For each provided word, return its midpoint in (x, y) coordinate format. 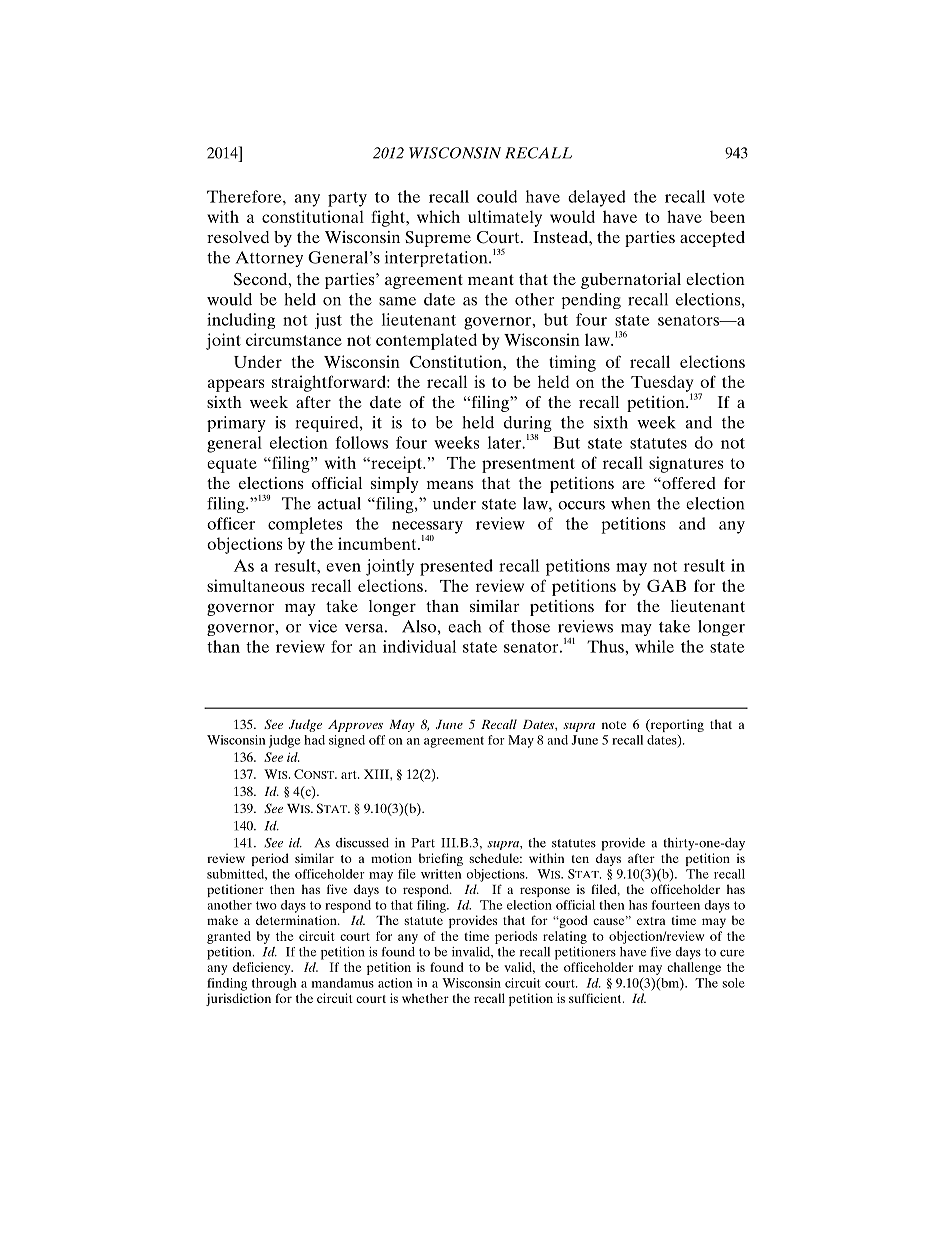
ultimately (505, 218)
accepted (712, 239)
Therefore (245, 196)
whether (425, 998)
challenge (694, 968)
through (274, 984)
